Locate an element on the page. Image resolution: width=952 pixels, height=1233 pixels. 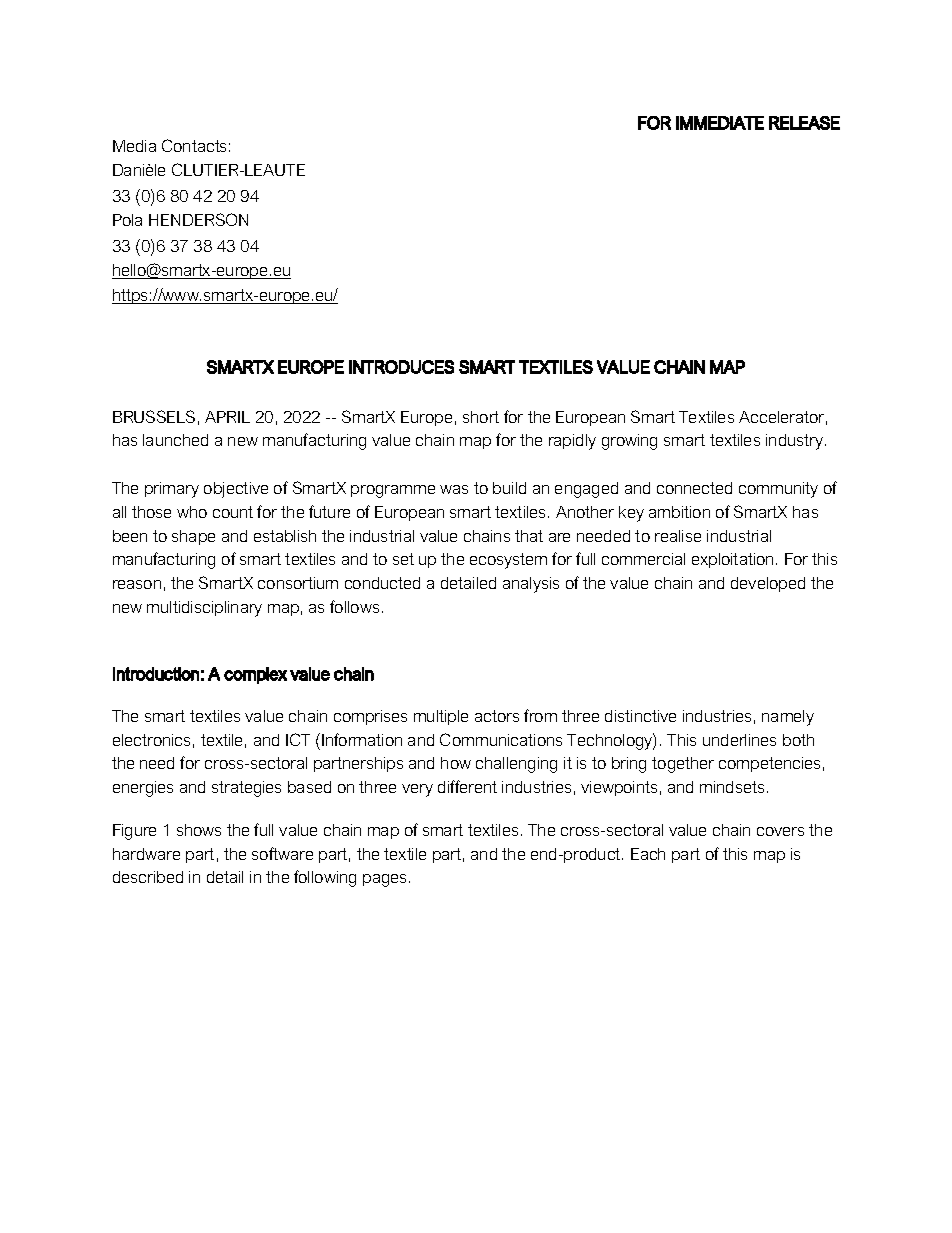
INTRODUCES is located at coordinates (401, 367).
